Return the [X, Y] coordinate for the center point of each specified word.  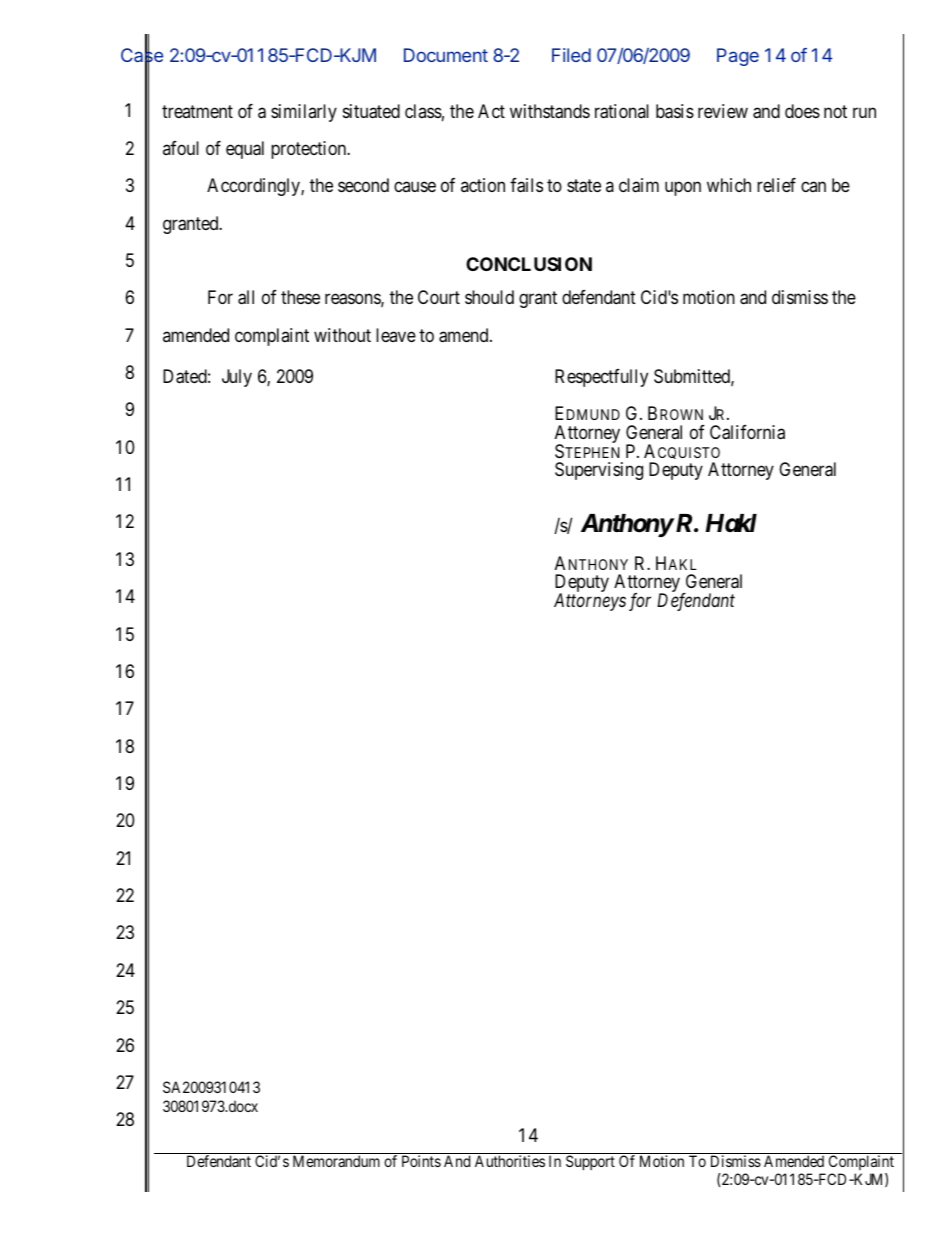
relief [776, 185]
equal [245, 150]
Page [738, 57]
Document [446, 55]
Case [142, 55]
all [246, 297]
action [483, 185]
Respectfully [601, 378]
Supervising [599, 471]
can [813, 187]
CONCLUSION [529, 264]
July [237, 378]
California [747, 432]
